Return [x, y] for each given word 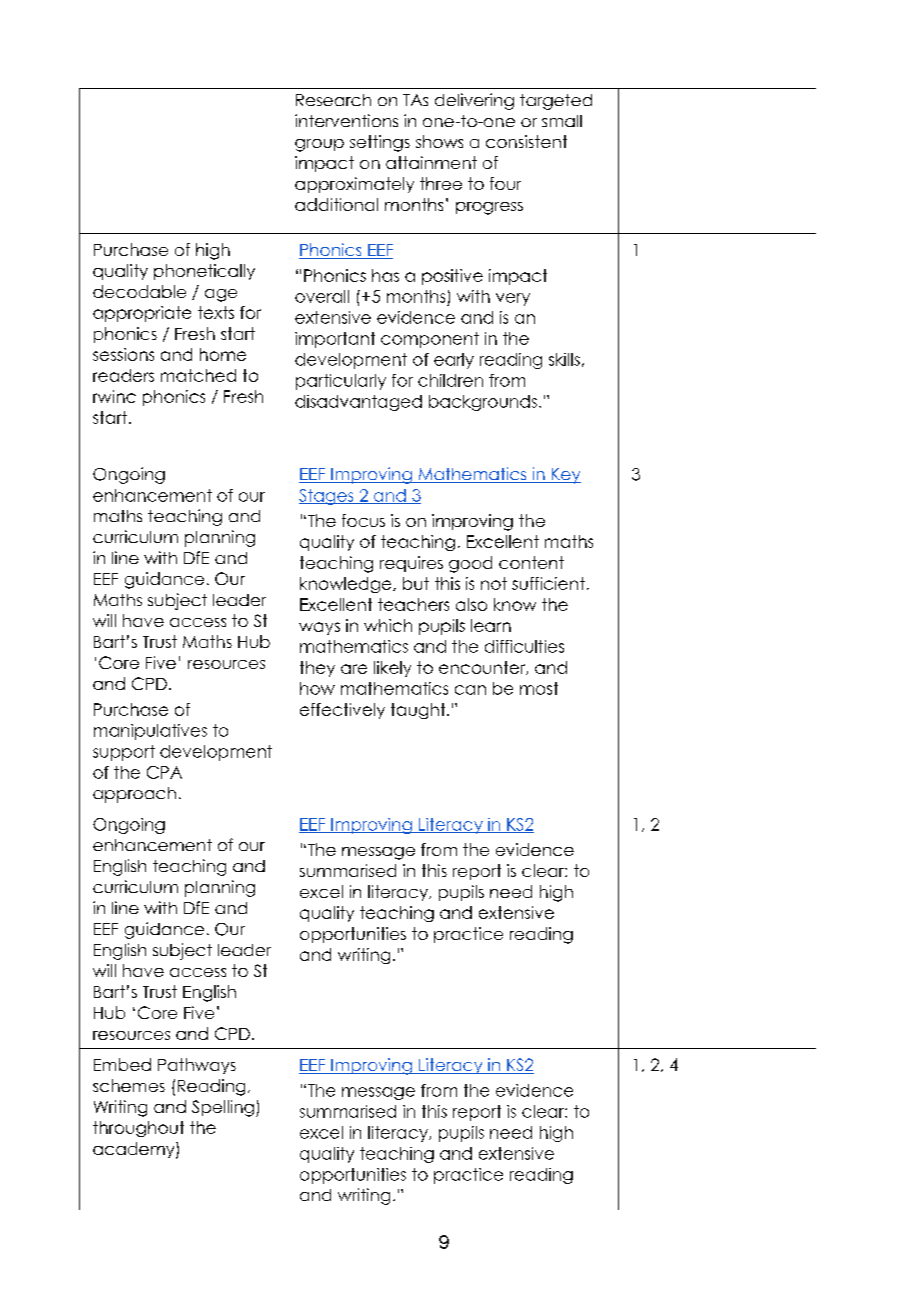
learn [491, 625]
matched [198, 375]
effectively [342, 711]
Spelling [223, 1108]
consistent [526, 141]
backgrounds [483, 403]
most [539, 688]
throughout [138, 1129]
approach [134, 795]
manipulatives [150, 732]
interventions [346, 120]
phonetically [204, 272]
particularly [341, 382]
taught [419, 711]
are [354, 669]
